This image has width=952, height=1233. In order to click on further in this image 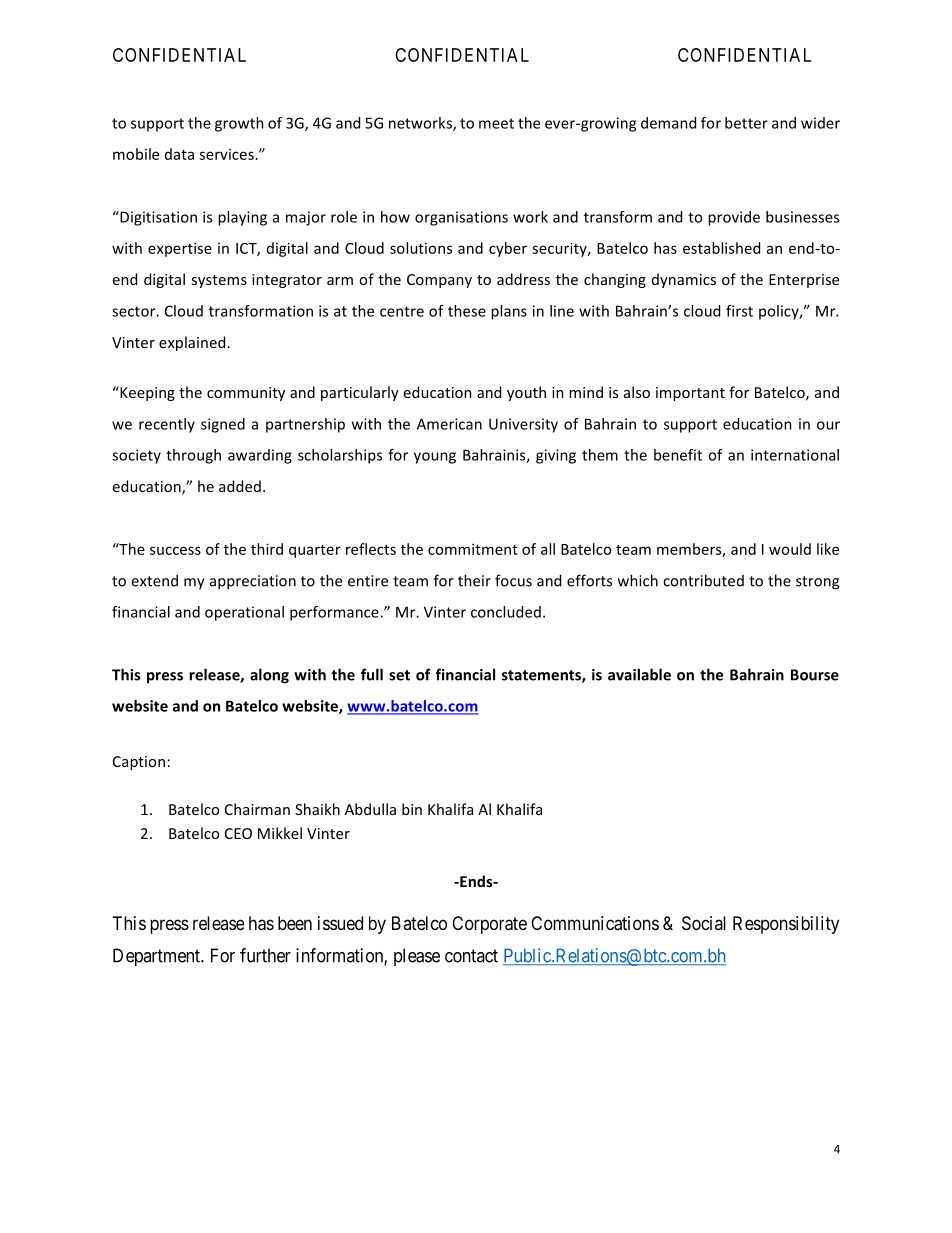, I will do `click(265, 955)`.
